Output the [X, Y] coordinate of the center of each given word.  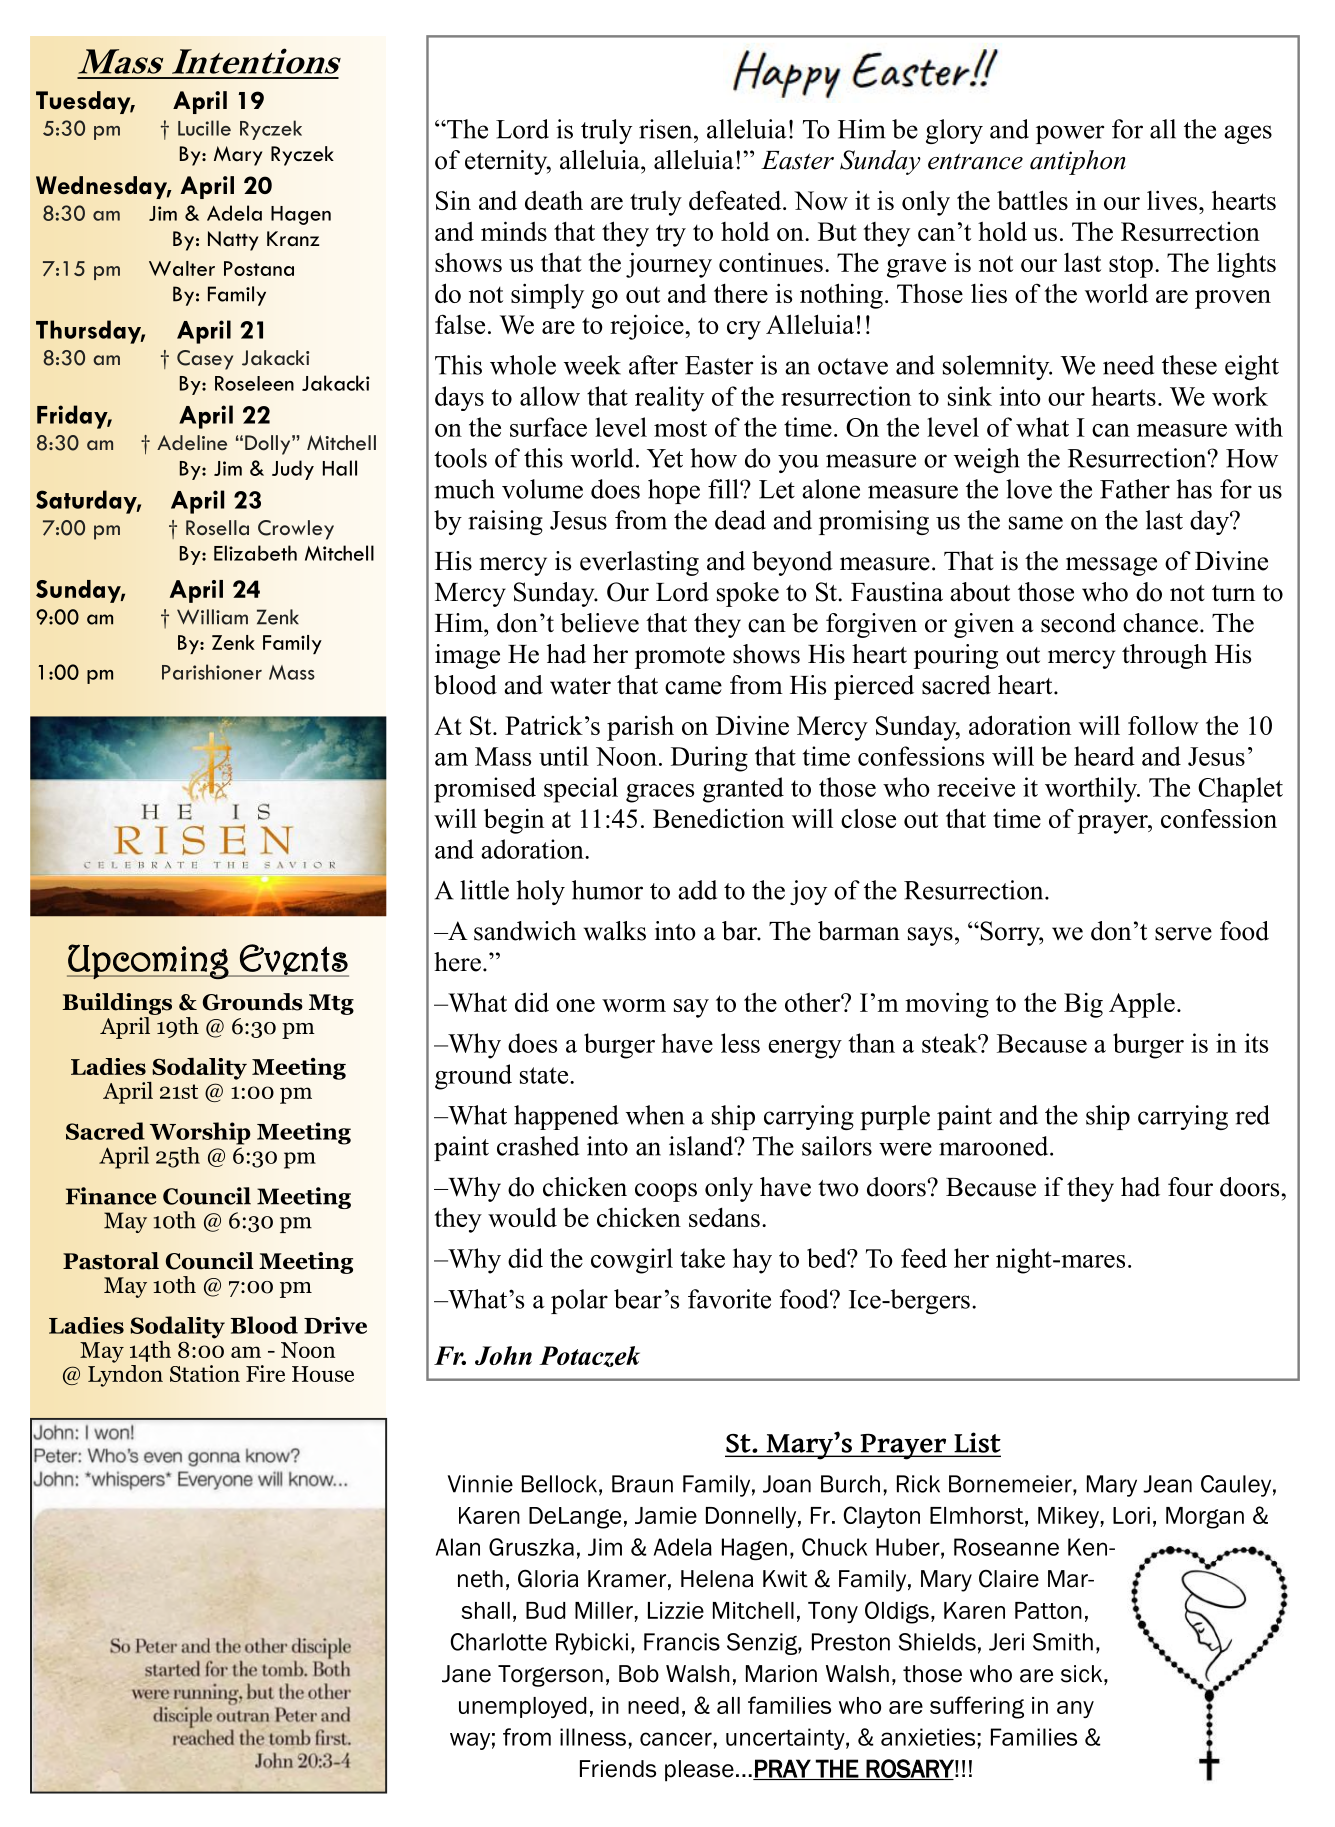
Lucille [204, 128]
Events [293, 960]
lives [1172, 200]
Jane [466, 1674]
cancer [676, 1739]
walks [615, 931]
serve [1183, 934]
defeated [736, 200]
